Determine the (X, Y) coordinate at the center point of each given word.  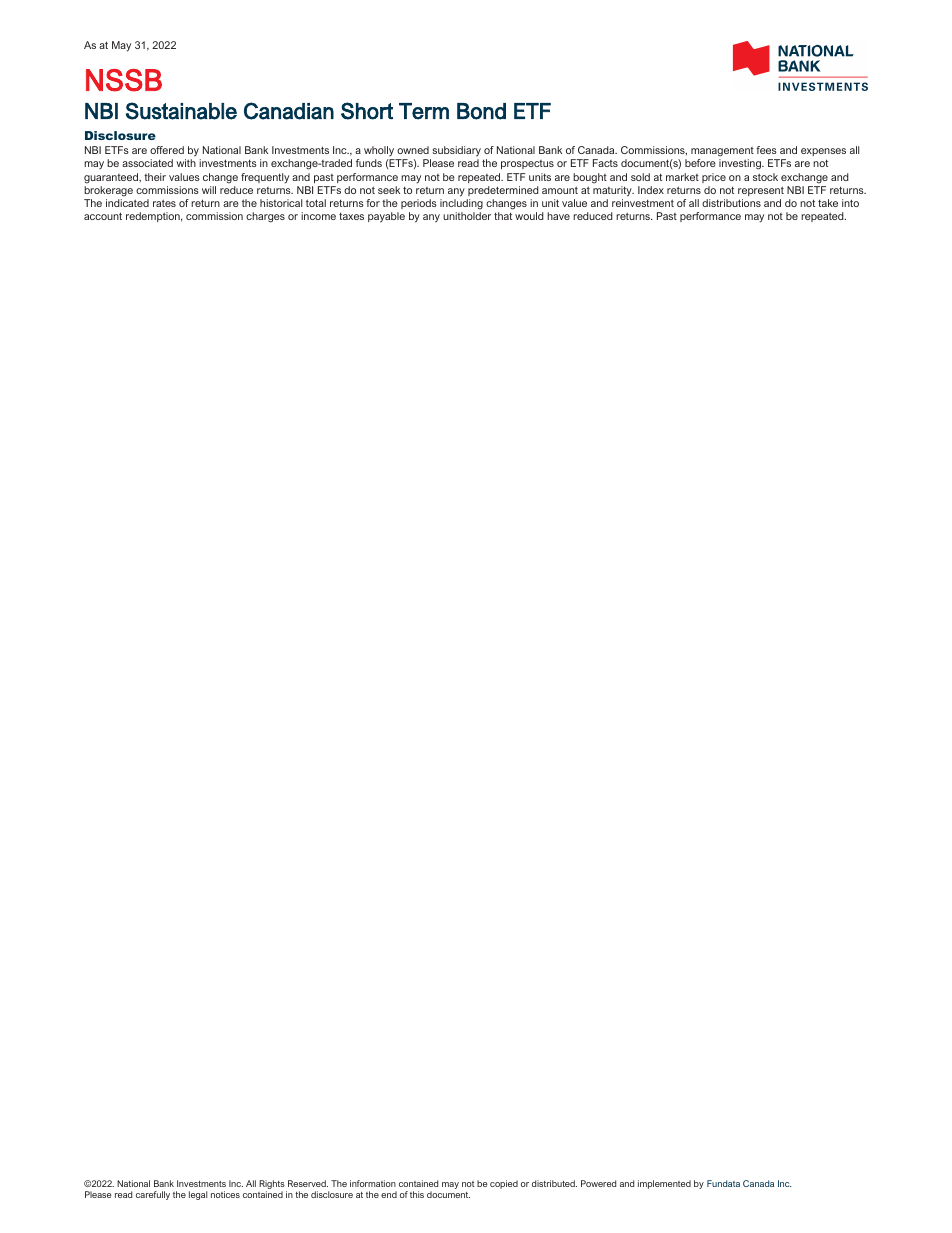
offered (167, 150)
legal (198, 1195)
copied (504, 1184)
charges (265, 217)
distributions (731, 203)
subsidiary (455, 153)
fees (766, 150)
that (503, 216)
